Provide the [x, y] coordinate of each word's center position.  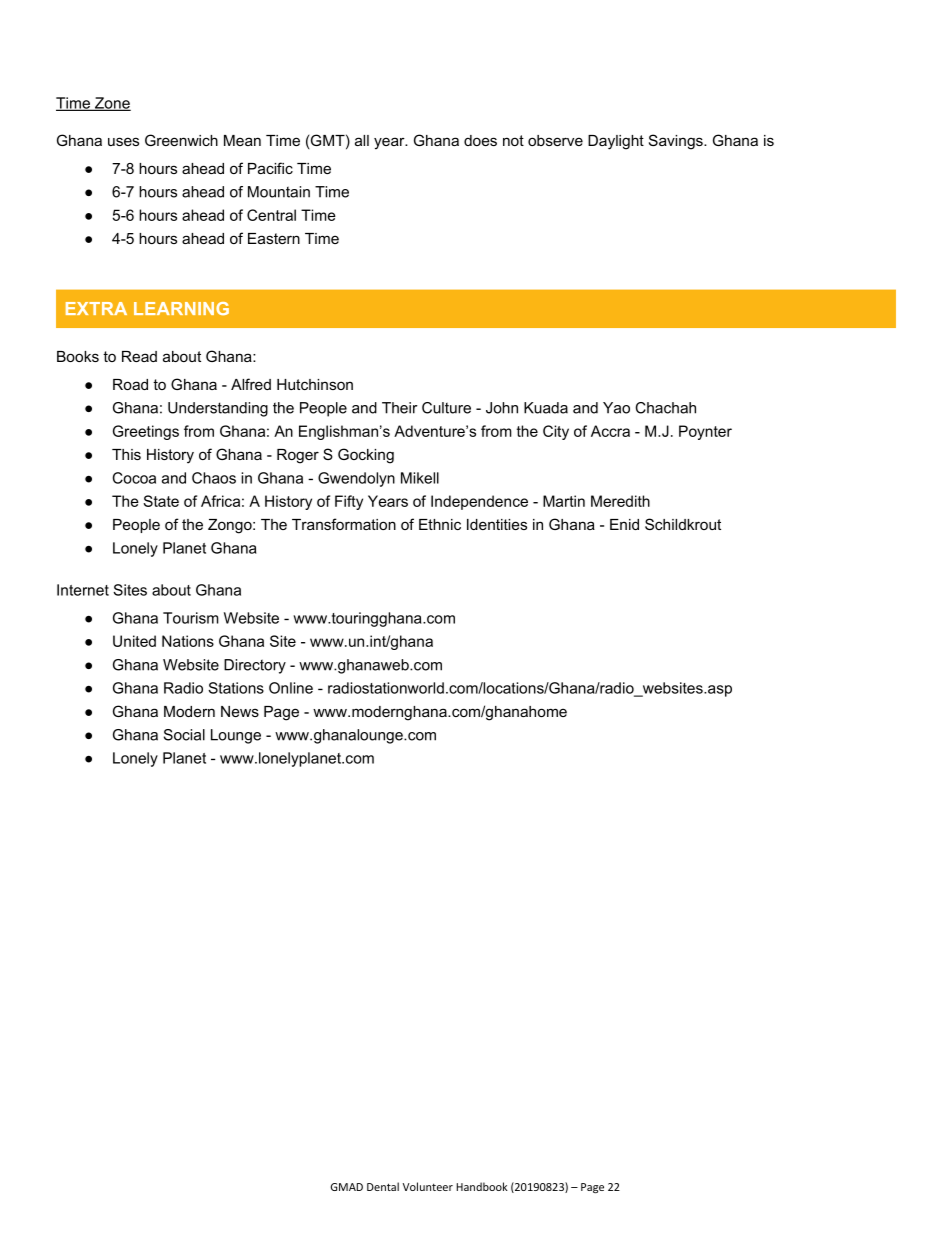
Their [400, 408]
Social [184, 735]
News [240, 711]
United [134, 641]
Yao [616, 408]
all [362, 140]
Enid [624, 524]
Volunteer [428, 1186]
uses [123, 141]
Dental [383, 1186]
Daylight [616, 142]
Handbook [482, 1186]
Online [291, 688]
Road [130, 384]
